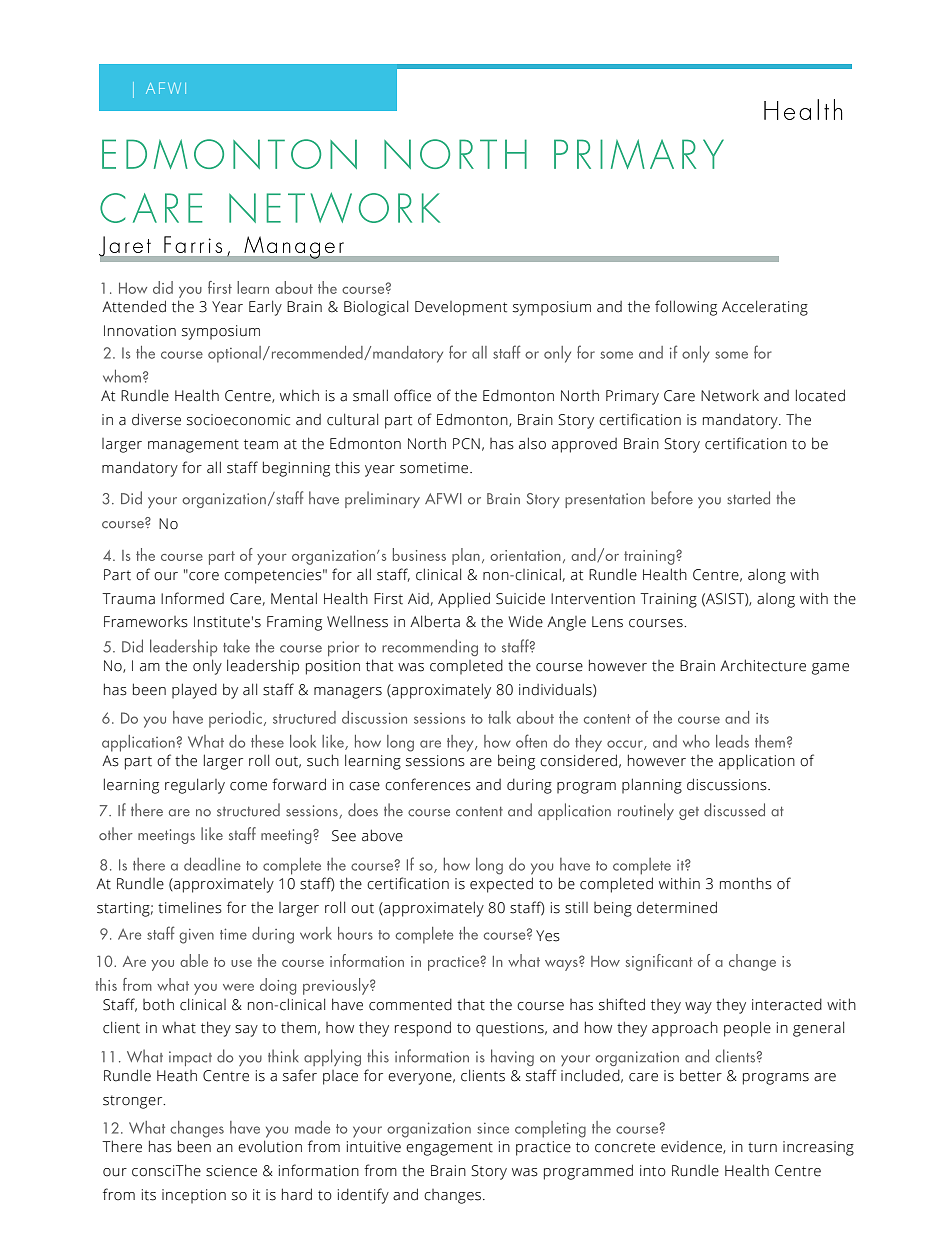  I want to click on Development, so click(461, 308).
